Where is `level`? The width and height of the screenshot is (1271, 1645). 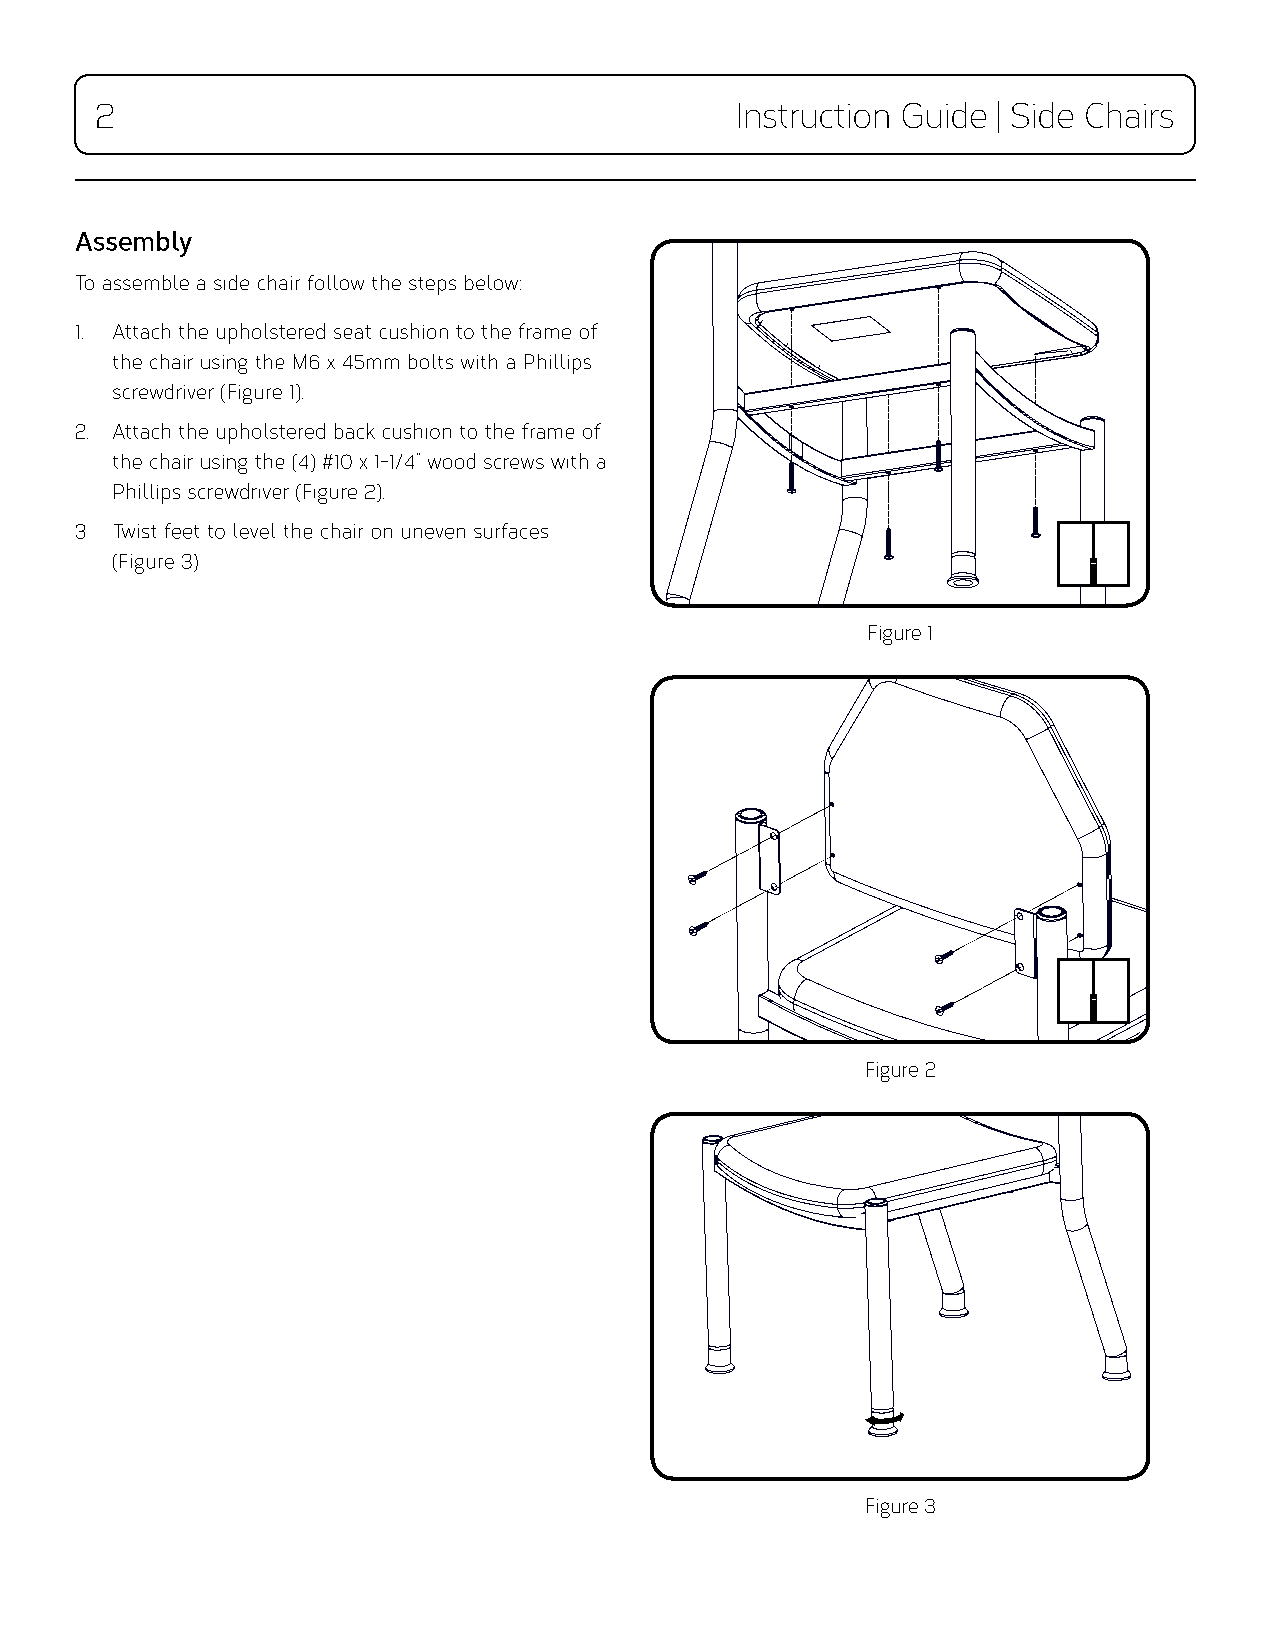
level is located at coordinates (254, 531).
